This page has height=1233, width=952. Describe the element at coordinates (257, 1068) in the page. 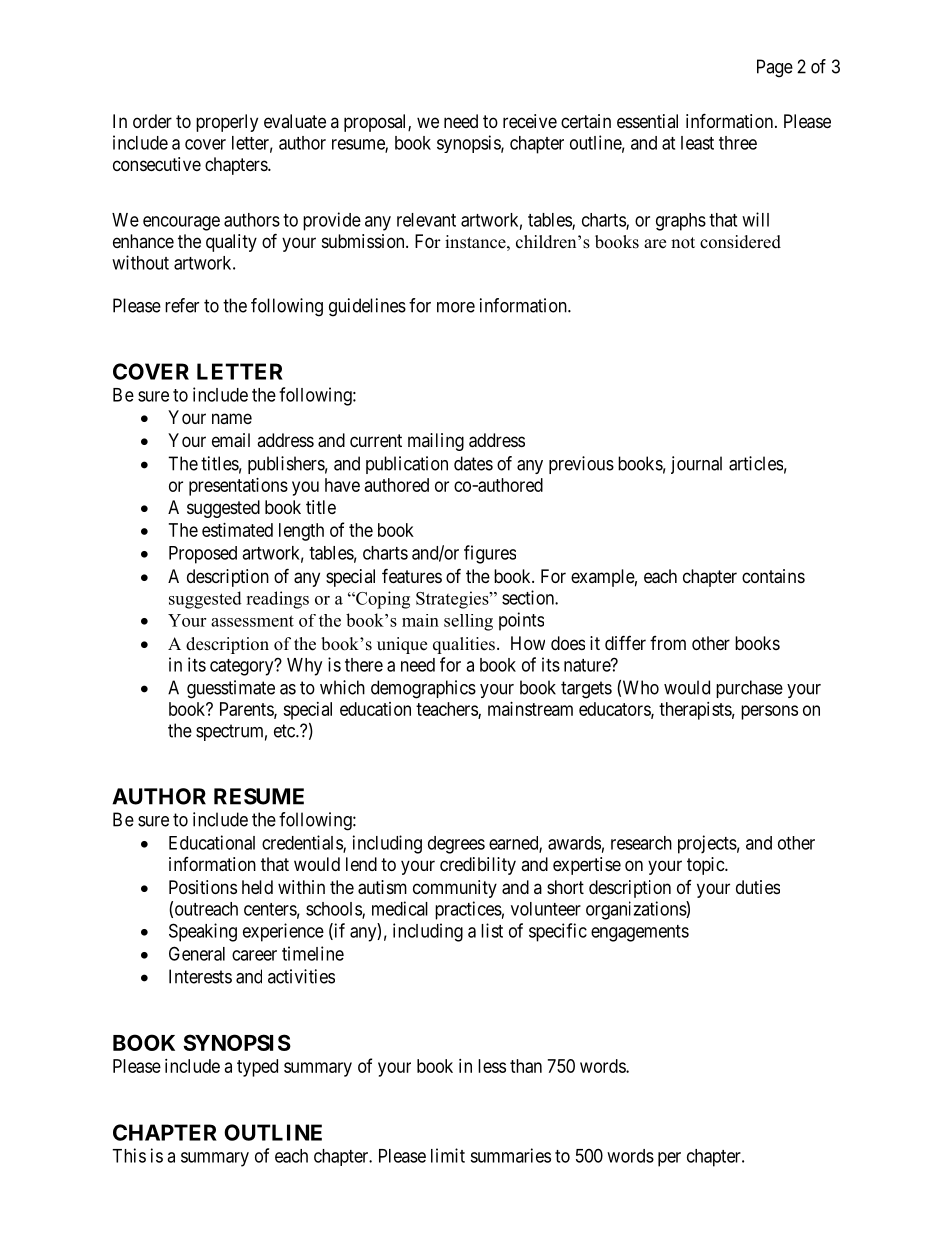

I see `typed` at that location.
